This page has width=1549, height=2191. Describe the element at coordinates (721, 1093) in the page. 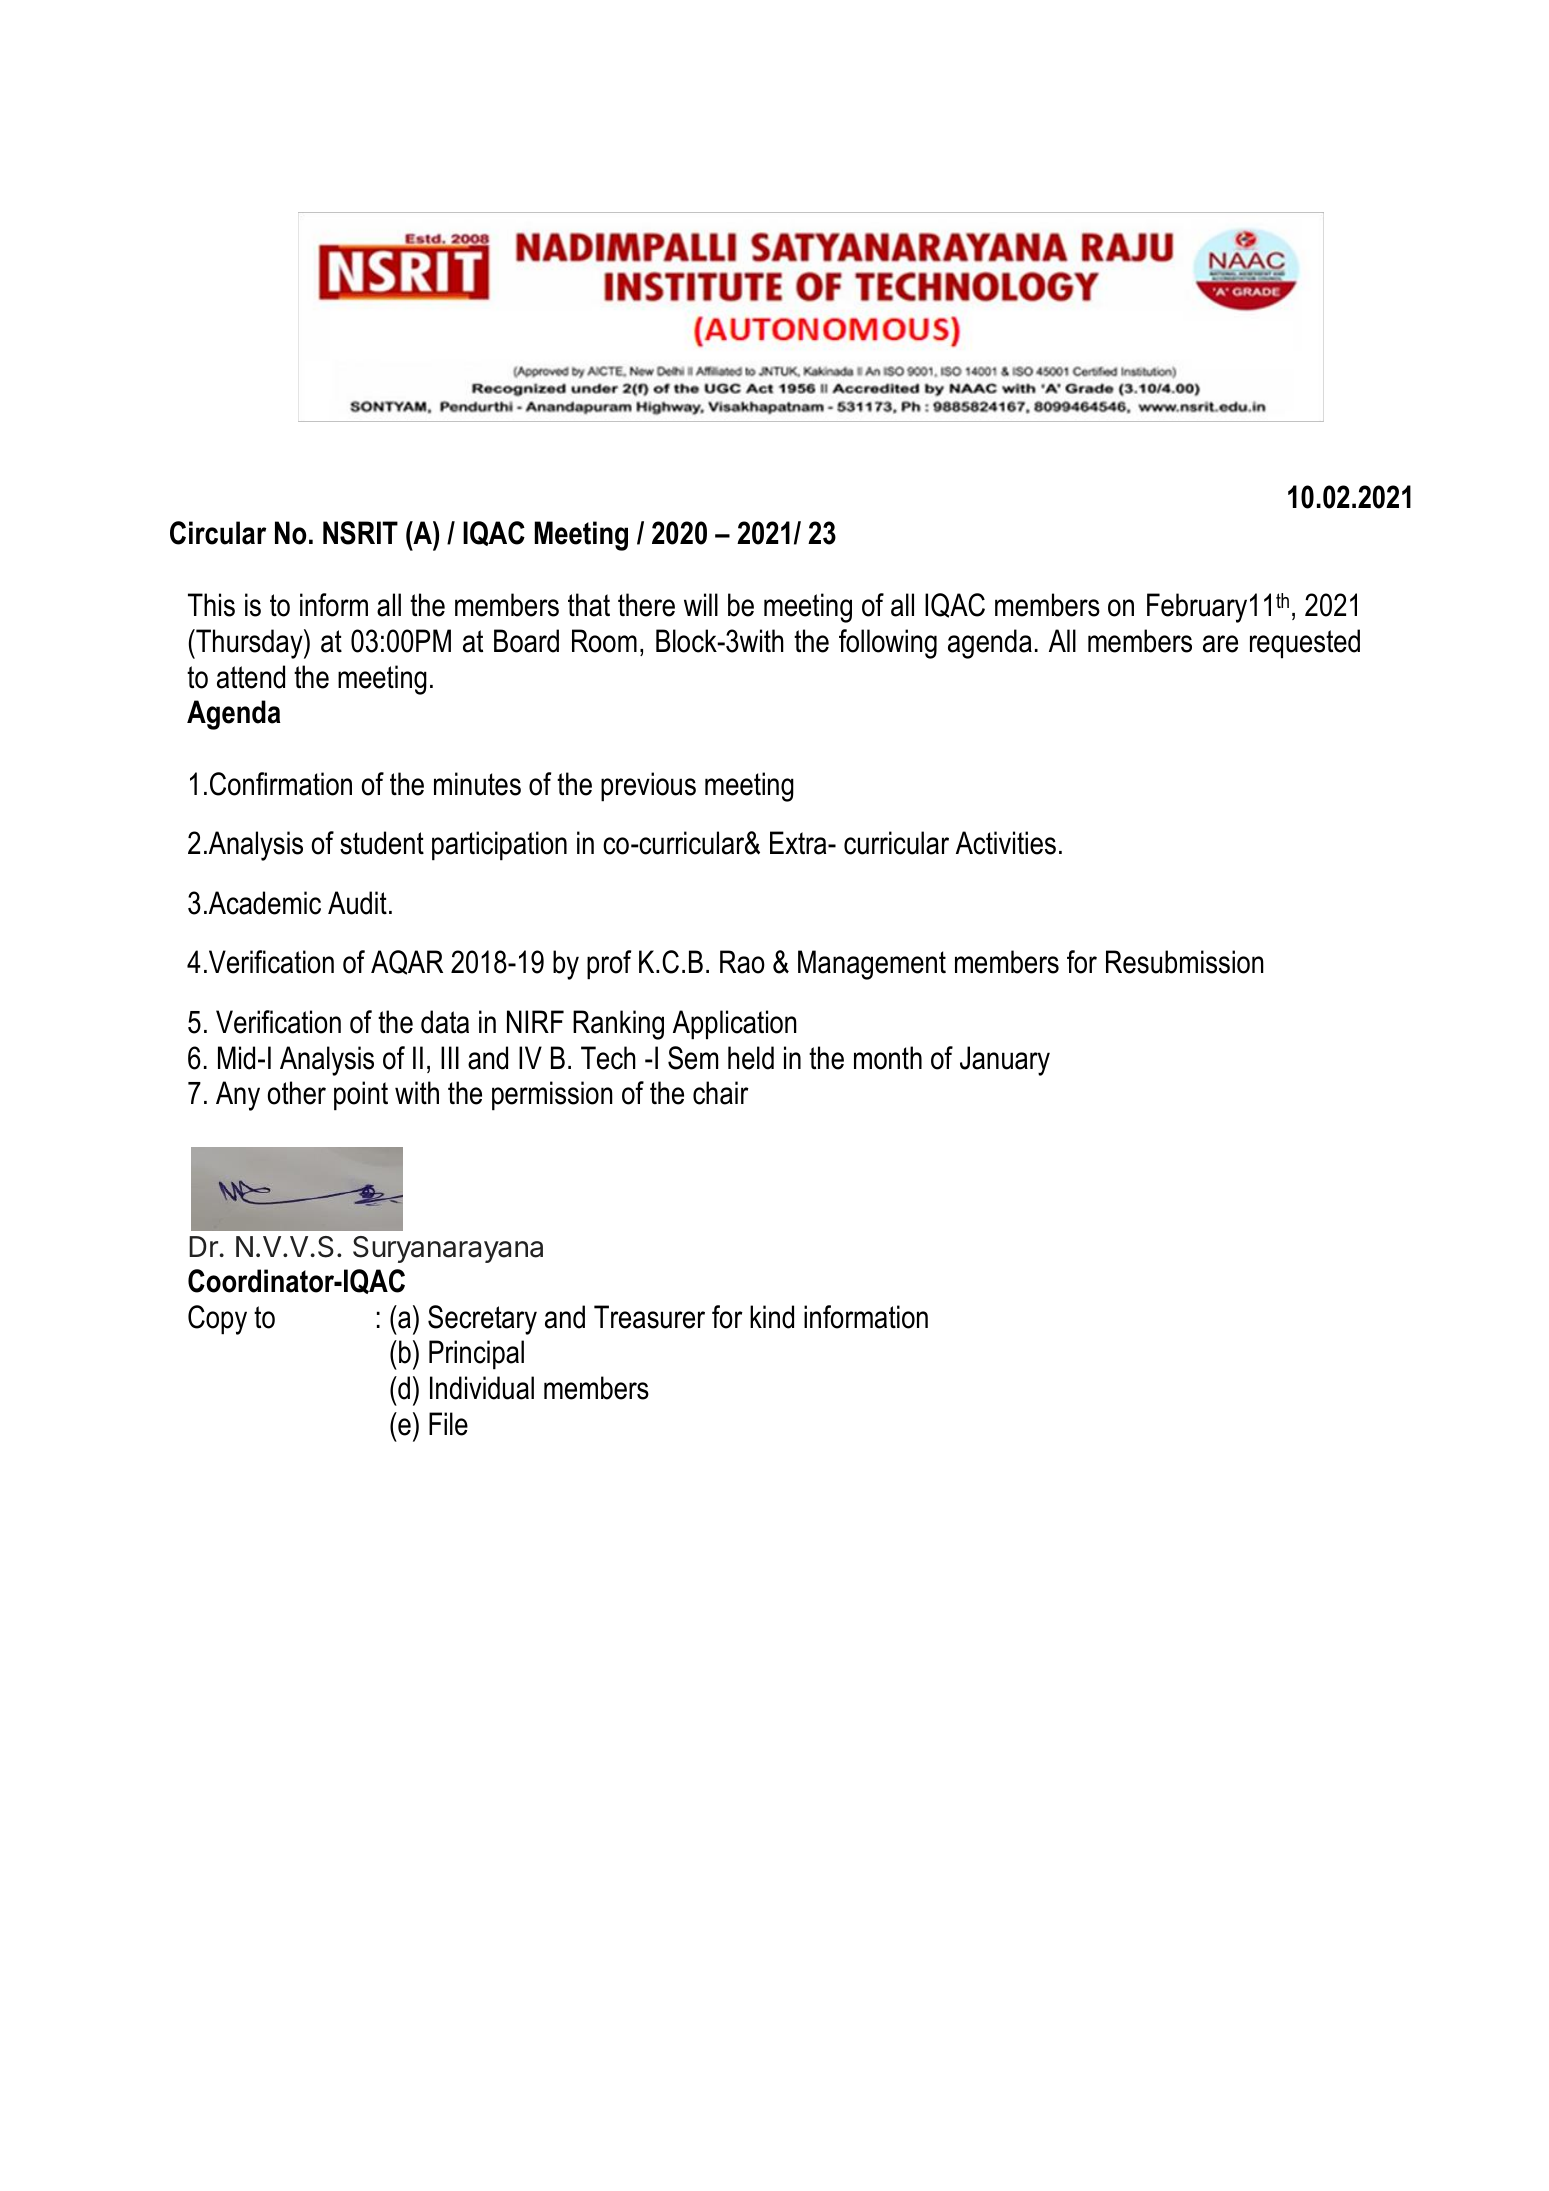

I see `chair` at that location.
